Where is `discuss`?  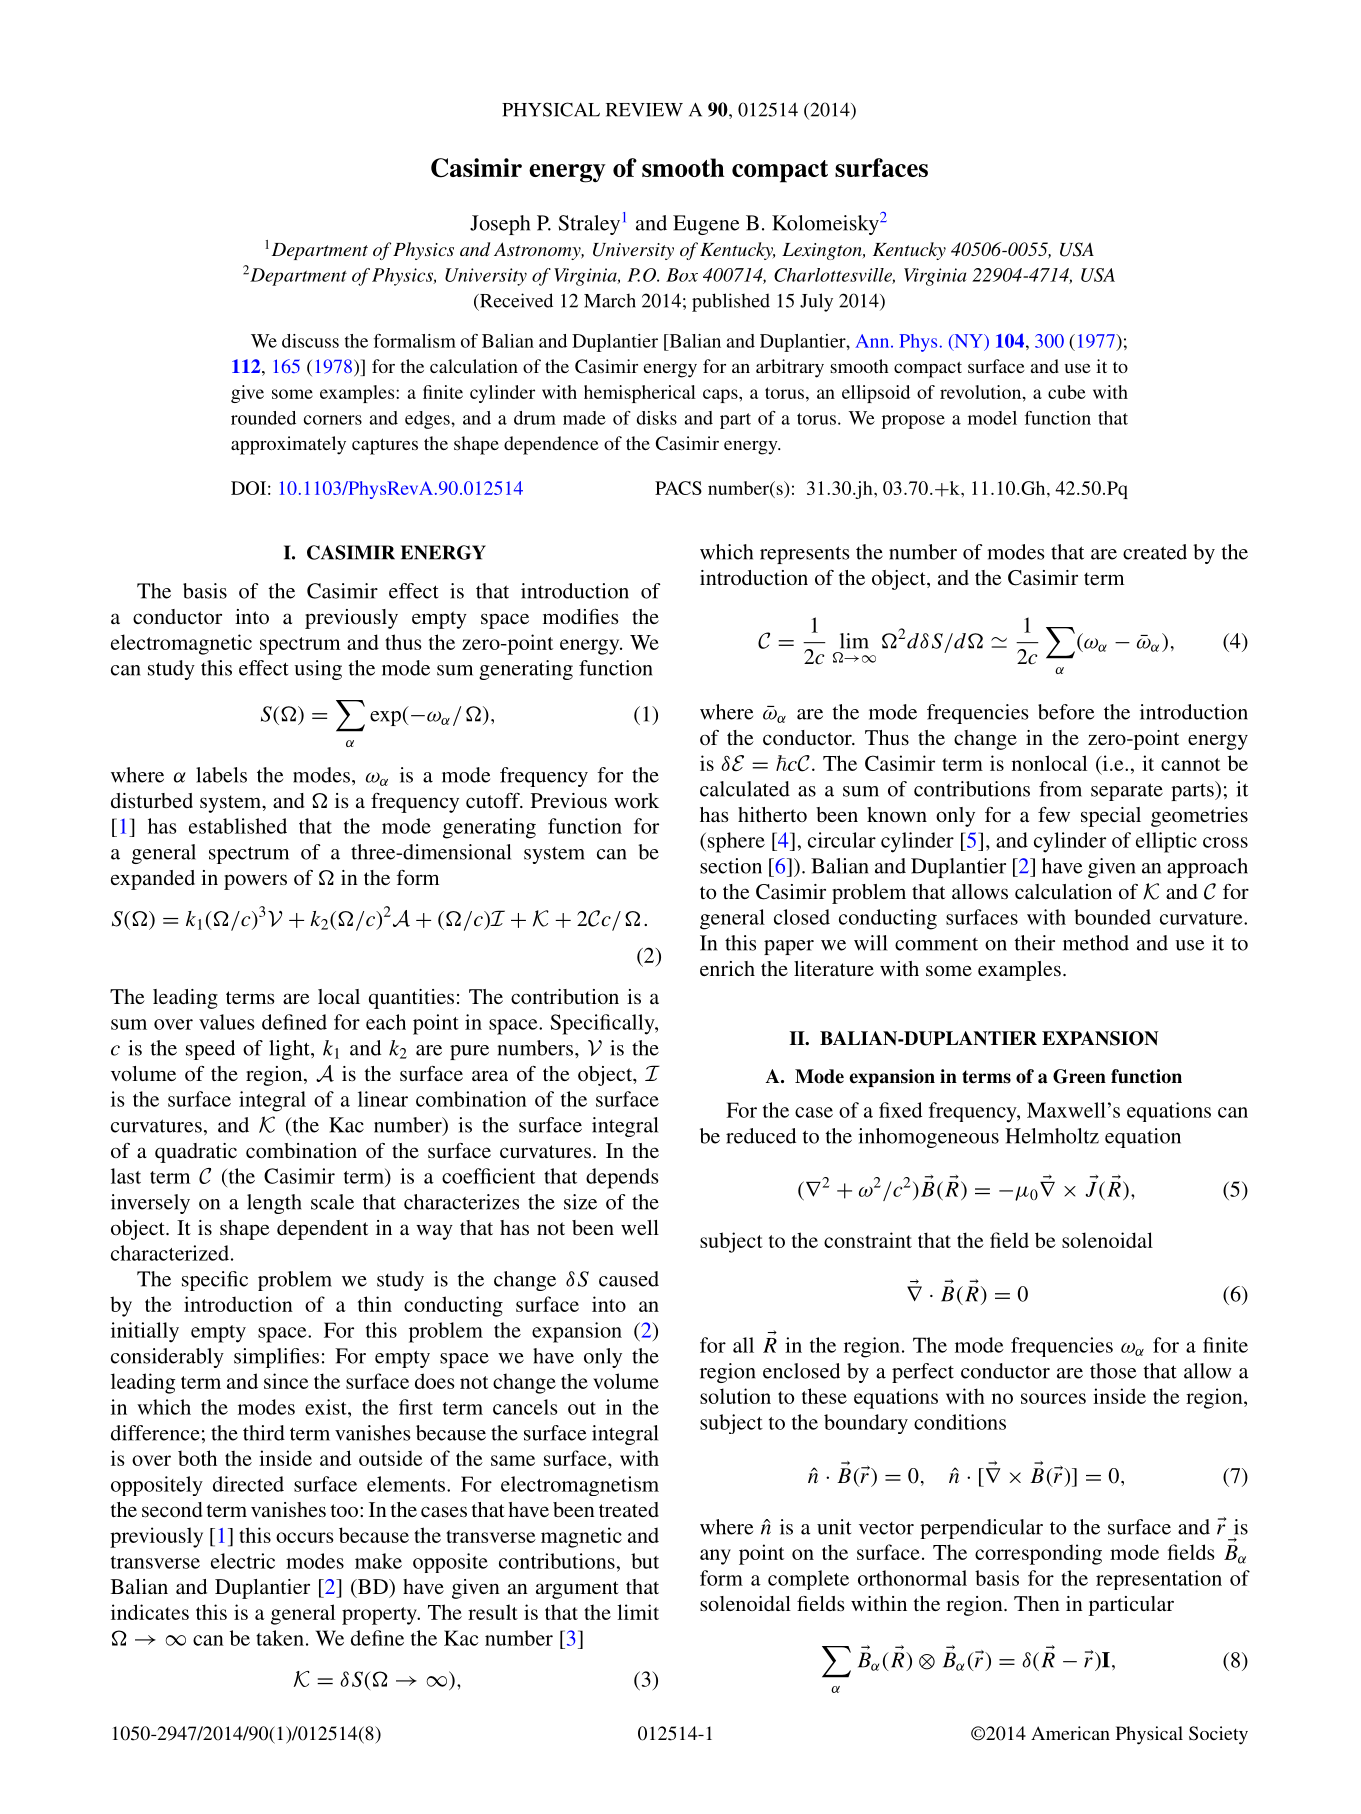
discuss is located at coordinates (310, 341).
